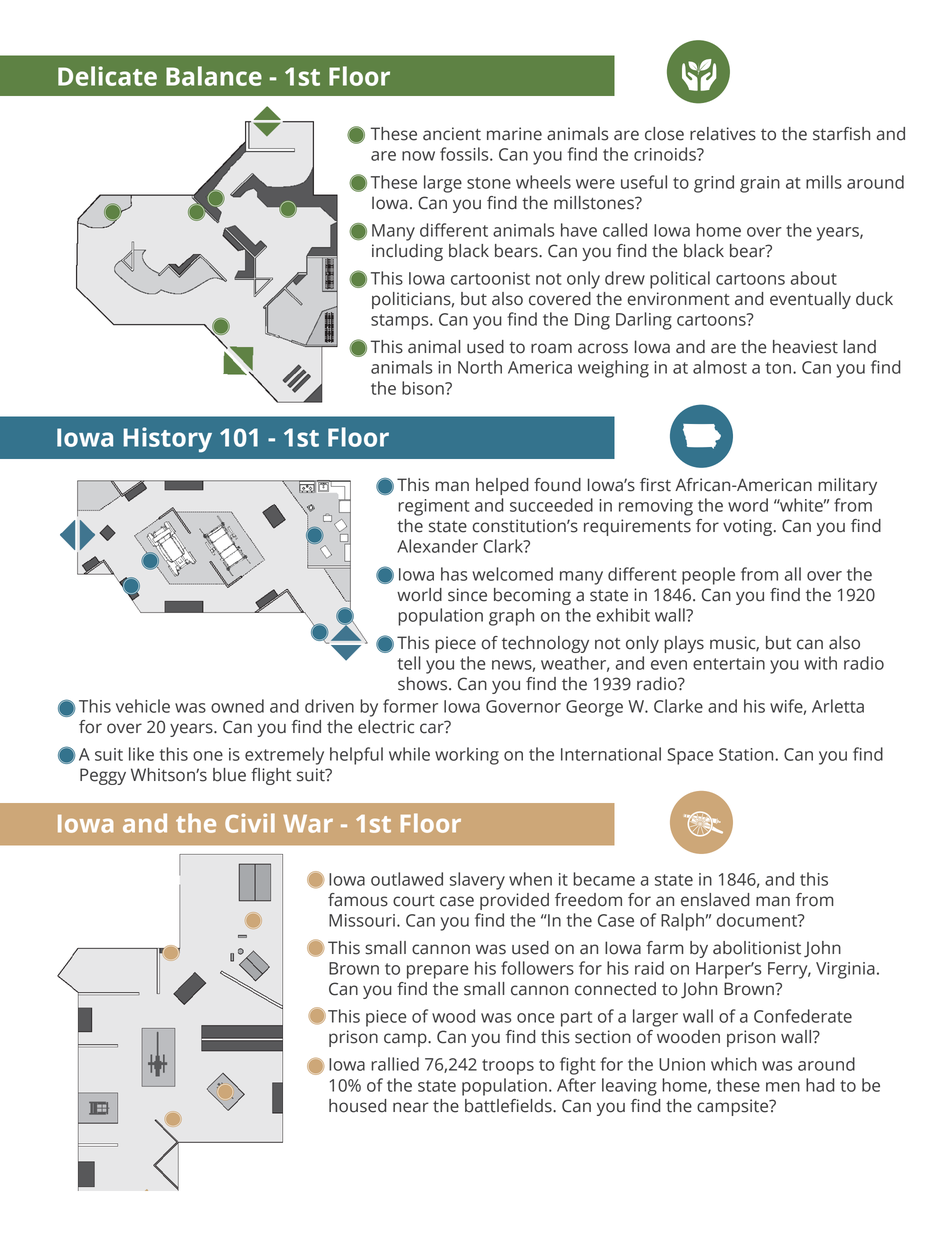 The width and height of the screenshot is (952, 1233). Describe the element at coordinates (477, 881) in the screenshot. I see `slavery` at that location.
